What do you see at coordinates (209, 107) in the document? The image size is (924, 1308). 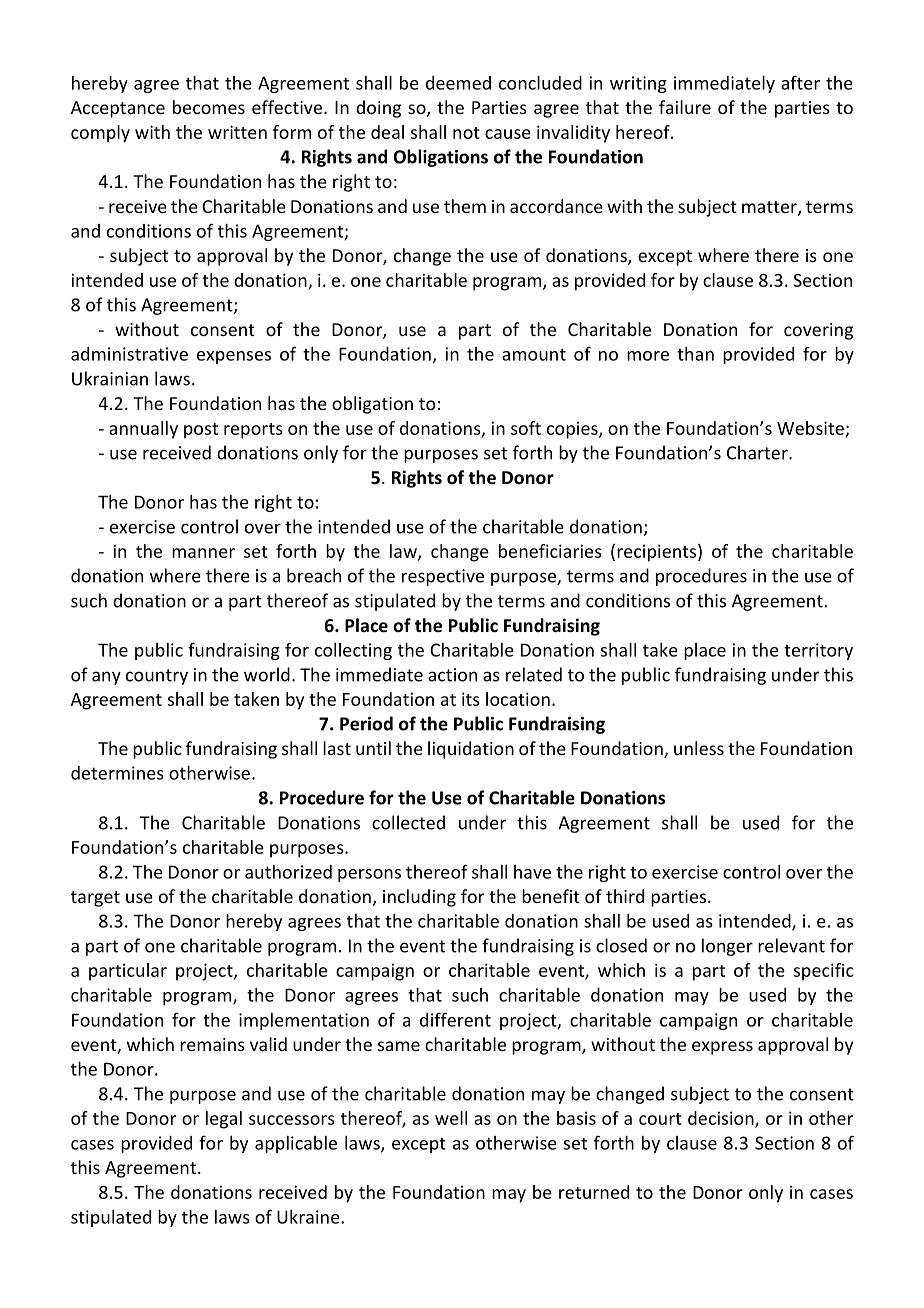 I see `becomes` at bounding box center [209, 107].
